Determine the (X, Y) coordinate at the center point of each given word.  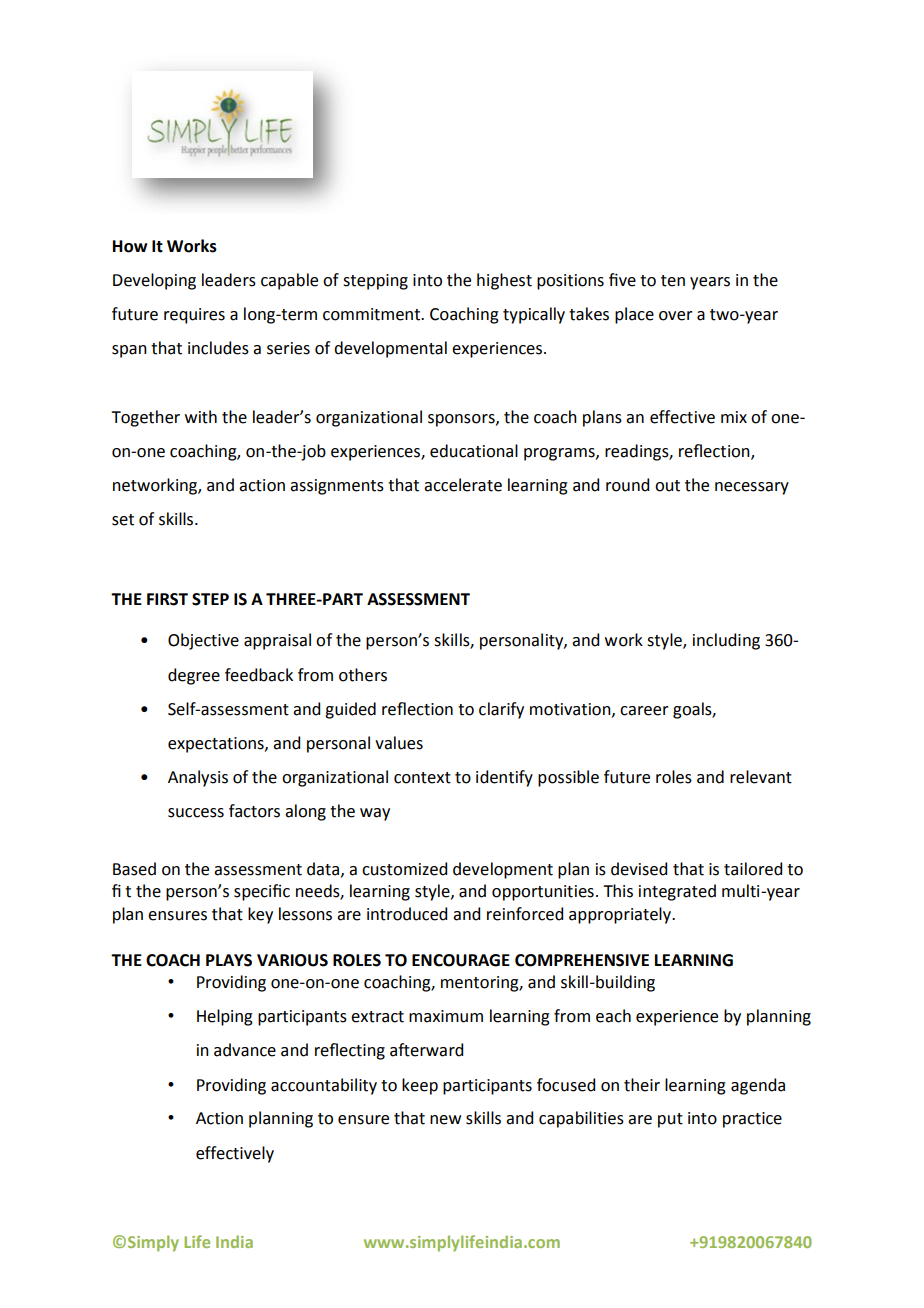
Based (134, 869)
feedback (259, 675)
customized (404, 869)
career (644, 711)
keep (420, 1086)
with (201, 417)
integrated (677, 892)
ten (673, 281)
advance (245, 1050)
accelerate (463, 485)
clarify (501, 710)
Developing (154, 281)
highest (504, 281)
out (667, 486)
